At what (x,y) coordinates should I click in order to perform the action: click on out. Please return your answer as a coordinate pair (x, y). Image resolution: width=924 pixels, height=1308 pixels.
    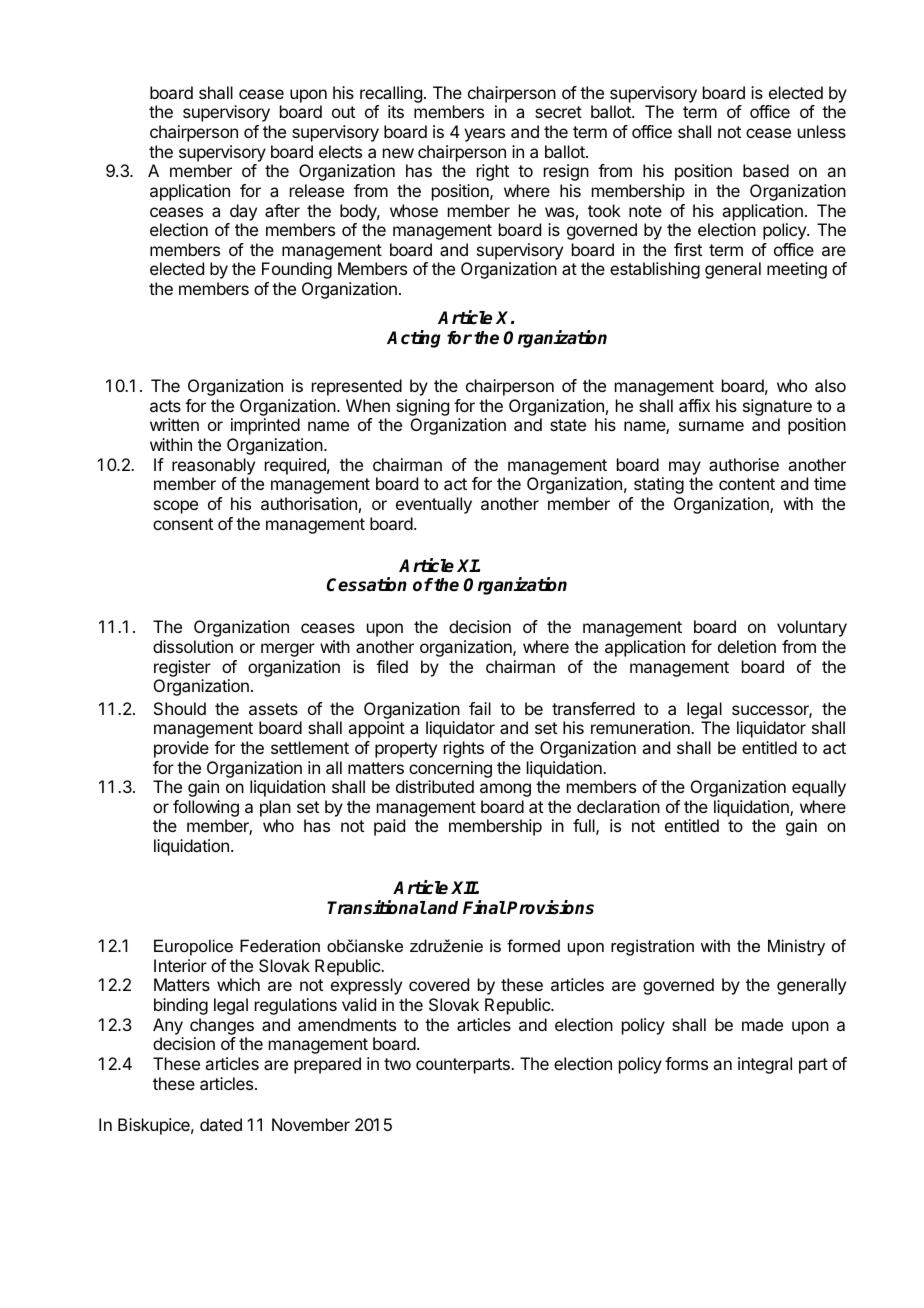
    Looking at the image, I should click on (343, 112).
